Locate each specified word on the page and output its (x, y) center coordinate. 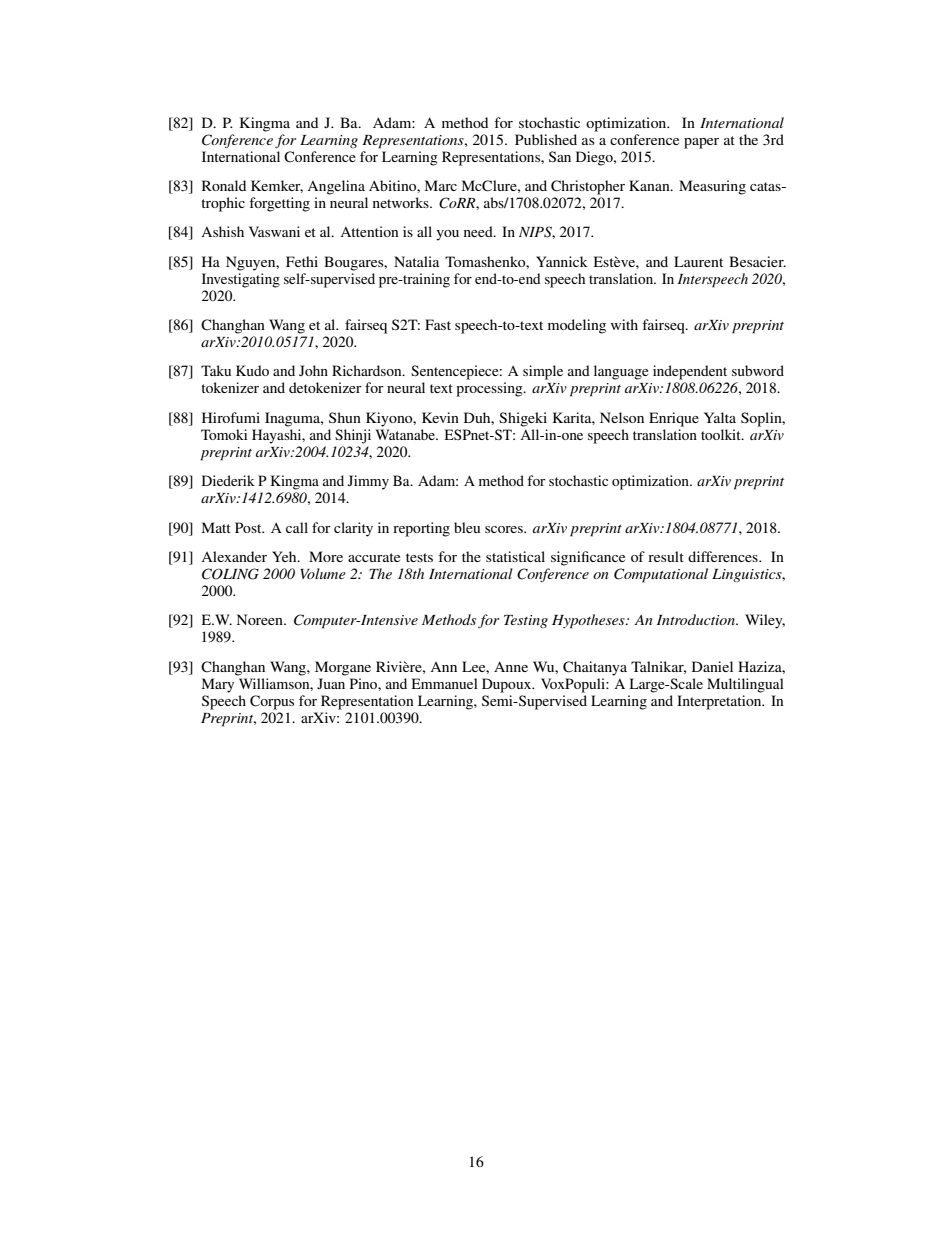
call (297, 527)
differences (724, 556)
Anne (511, 666)
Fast (438, 324)
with (624, 324)
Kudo (252, 370)
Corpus (272, 702)
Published (546, 139)
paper (701, 143)
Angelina (336, 187)
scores (505, 529)
